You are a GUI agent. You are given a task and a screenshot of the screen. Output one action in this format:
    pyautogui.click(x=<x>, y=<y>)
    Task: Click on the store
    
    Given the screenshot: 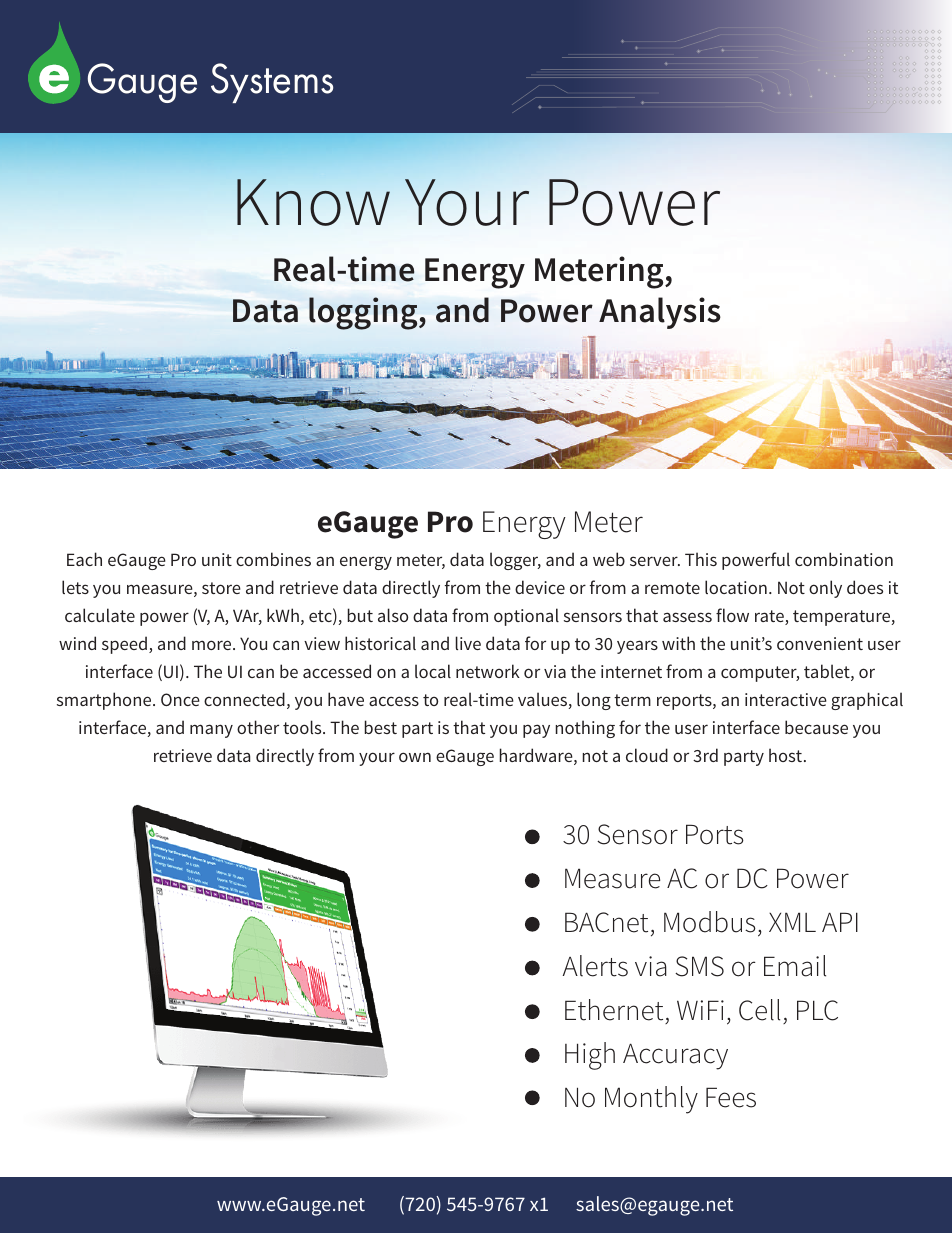 What is the action you would take?
    pyautogui.click(x=221, y=588)
